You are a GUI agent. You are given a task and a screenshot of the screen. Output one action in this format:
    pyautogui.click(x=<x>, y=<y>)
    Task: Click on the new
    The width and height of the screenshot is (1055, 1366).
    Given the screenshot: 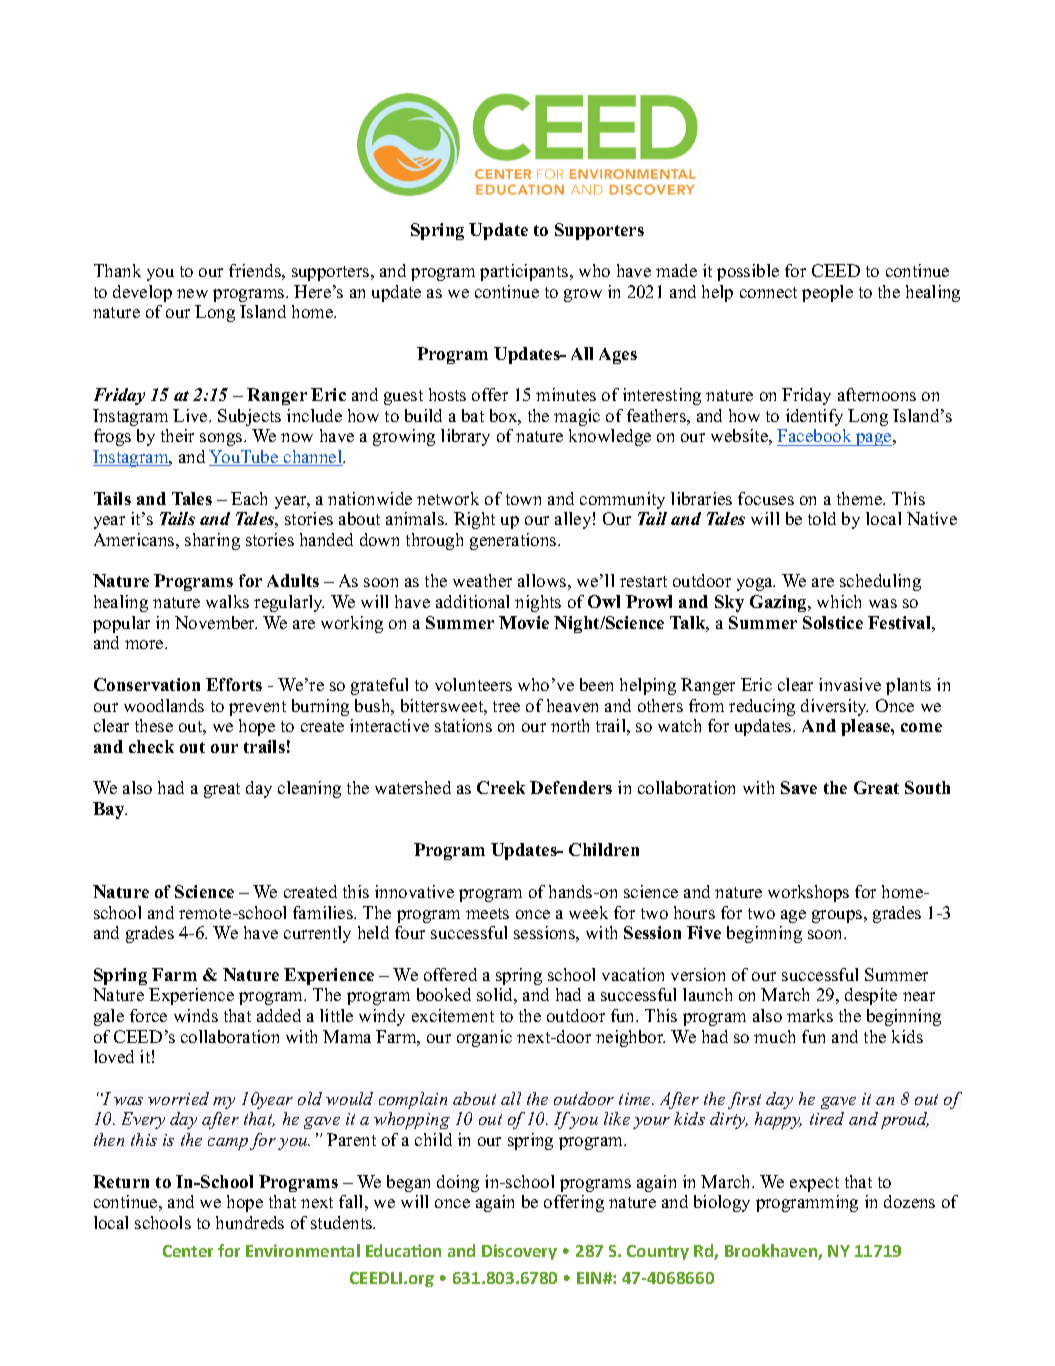 What is the action you would take?
    pyautogui.click(x=192, y=293)
